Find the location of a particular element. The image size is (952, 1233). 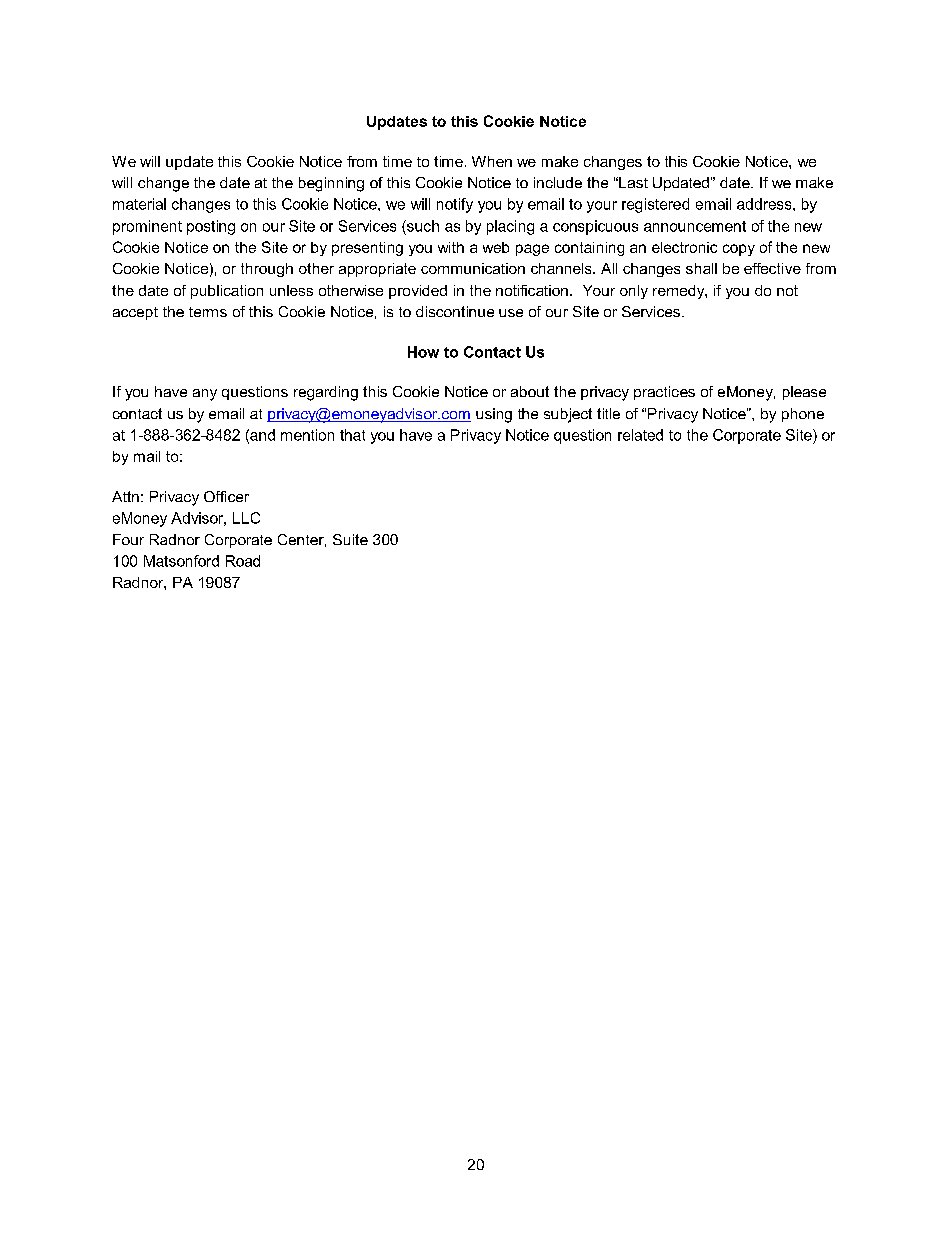

material is located at coordinates (139, 204).
